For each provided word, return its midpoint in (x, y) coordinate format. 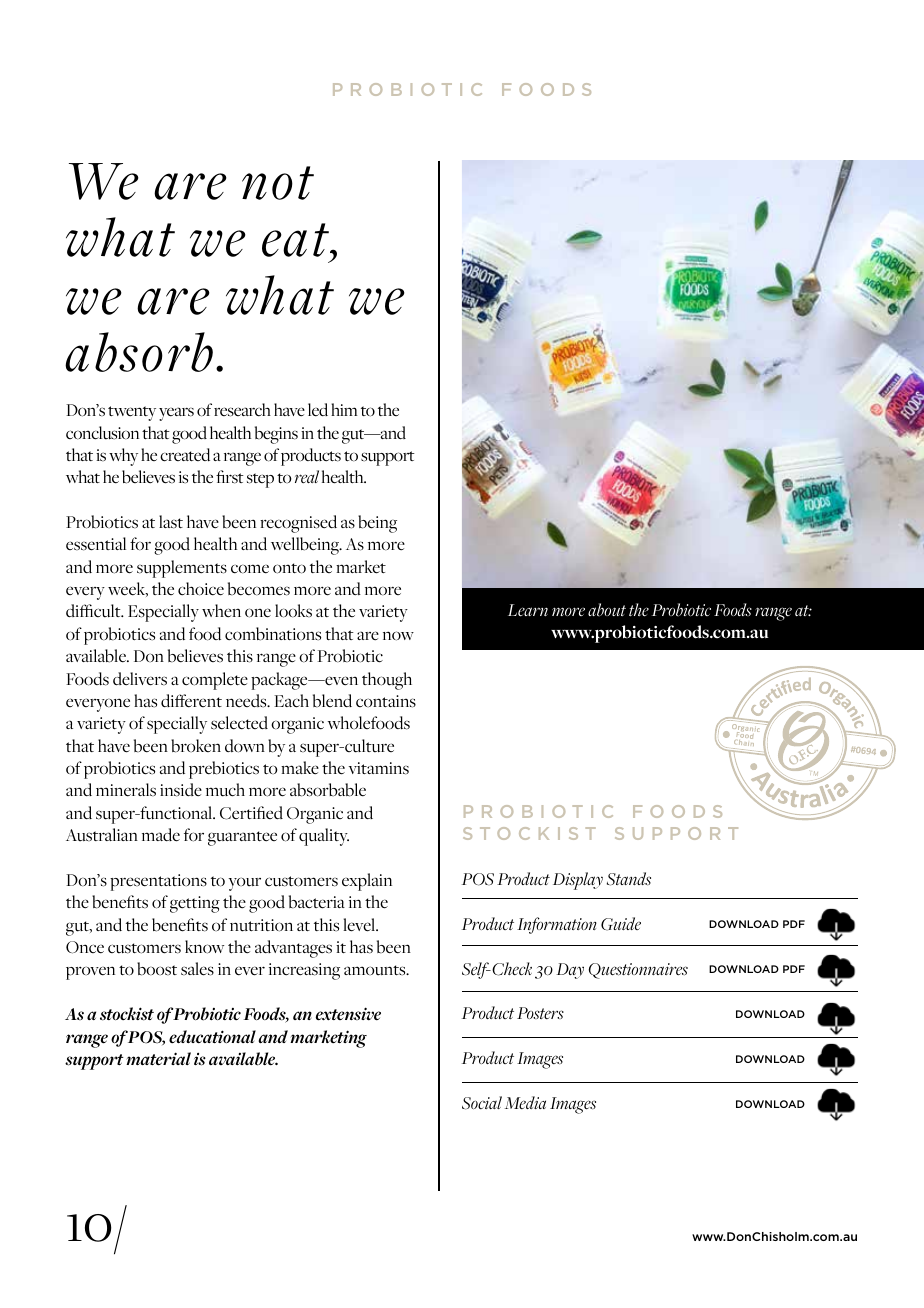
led (318, 410)
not (278, 183)
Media (525, 1102)
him (344, 409)
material (158, 1059)
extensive (348, 1014)
